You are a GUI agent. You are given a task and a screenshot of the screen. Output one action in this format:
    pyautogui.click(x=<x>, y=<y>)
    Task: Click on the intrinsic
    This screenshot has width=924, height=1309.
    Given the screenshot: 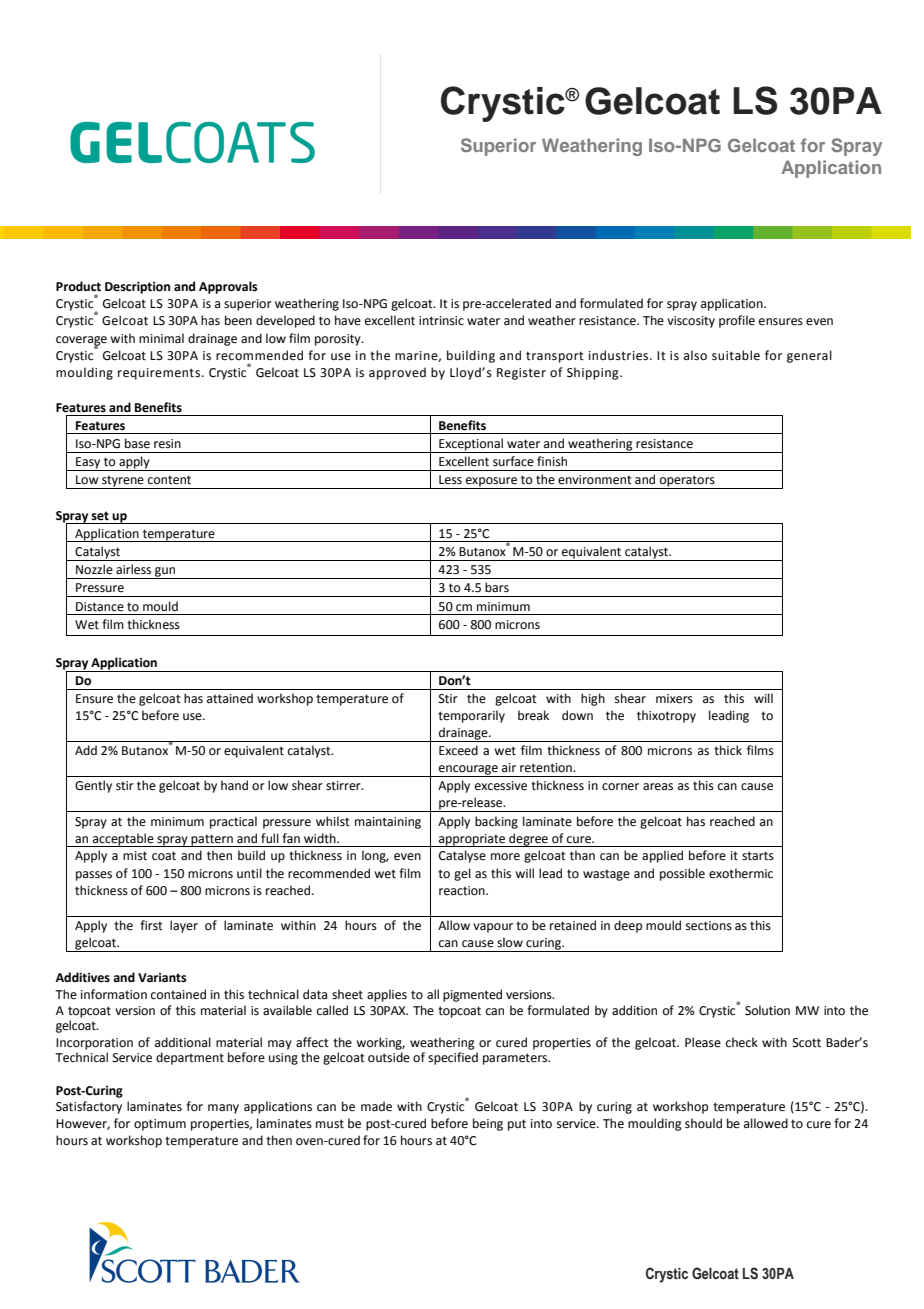 What is the action you would take?
    pyautogui.click(x=441, y=321)
